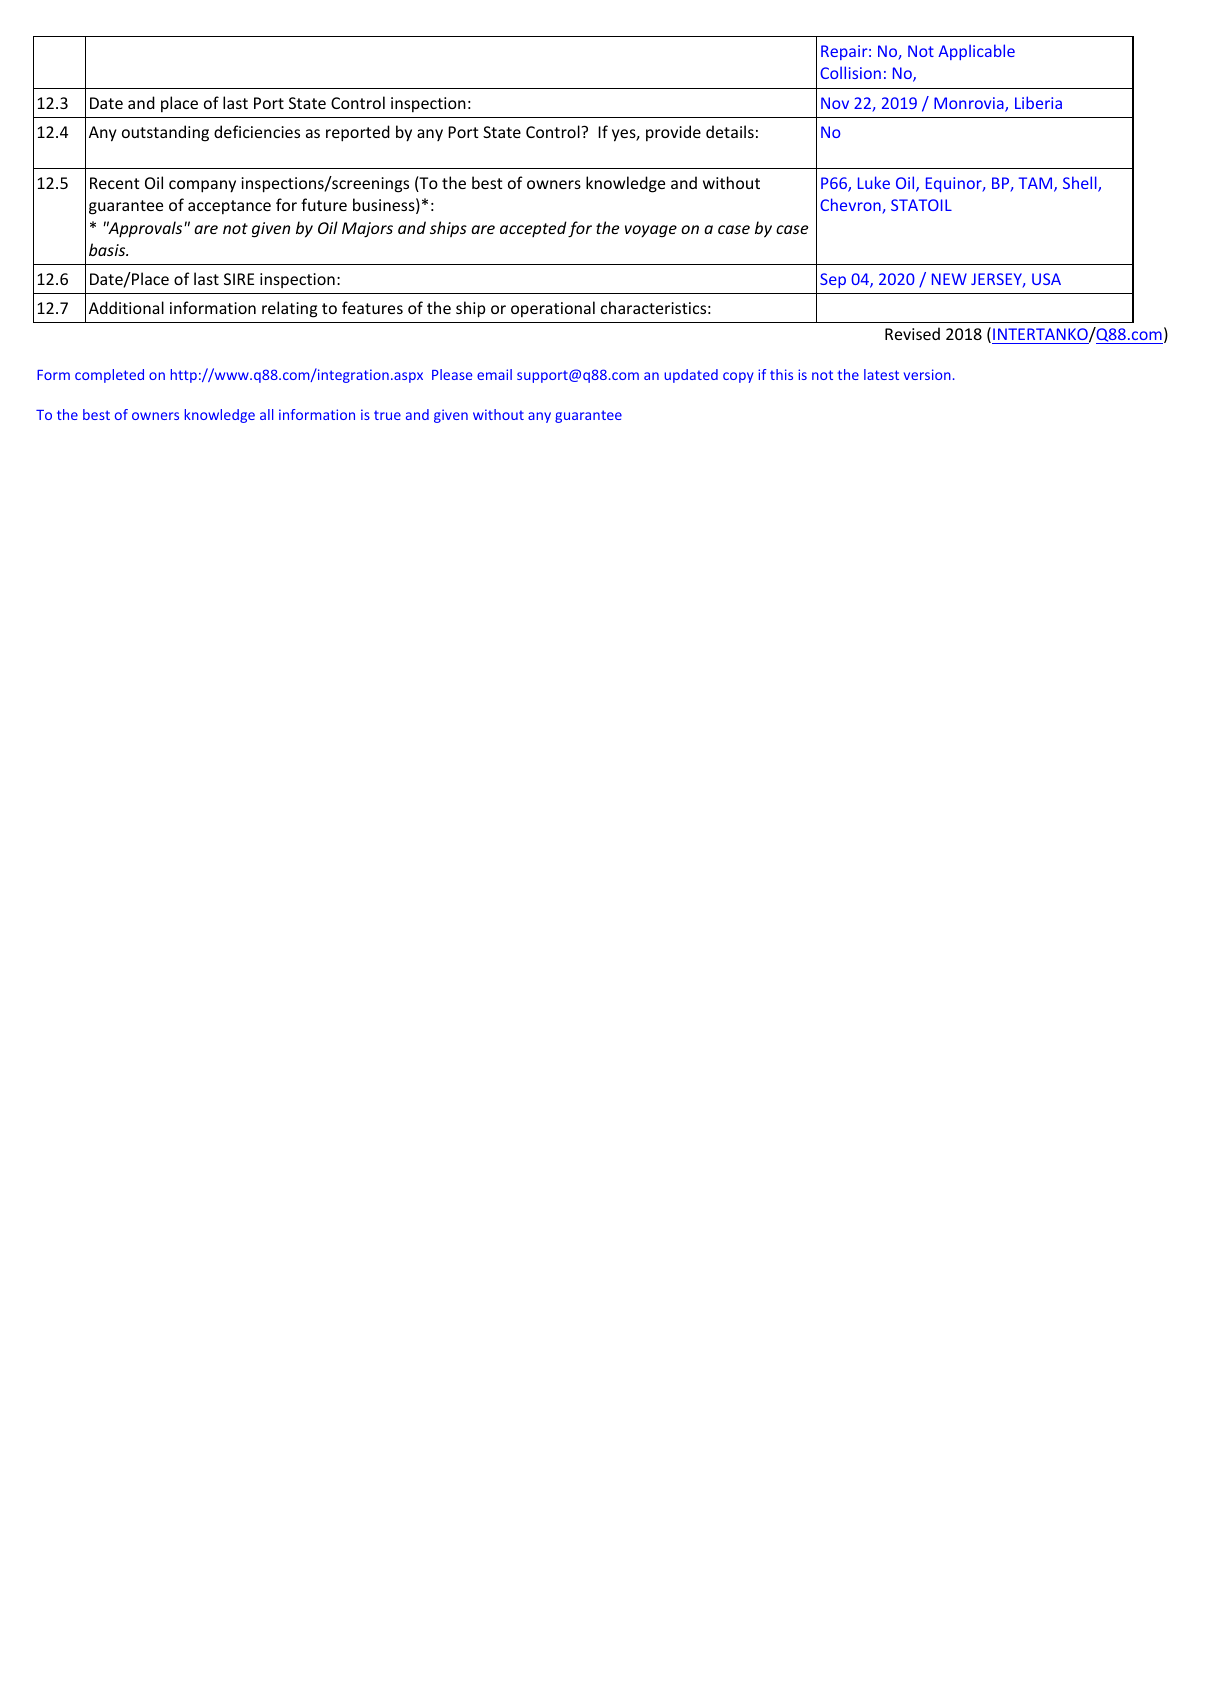 The image size is (1205, 1705). Describe the element at coordinates (1037, 184) in the screenshot. I see `TAM` at that location.
